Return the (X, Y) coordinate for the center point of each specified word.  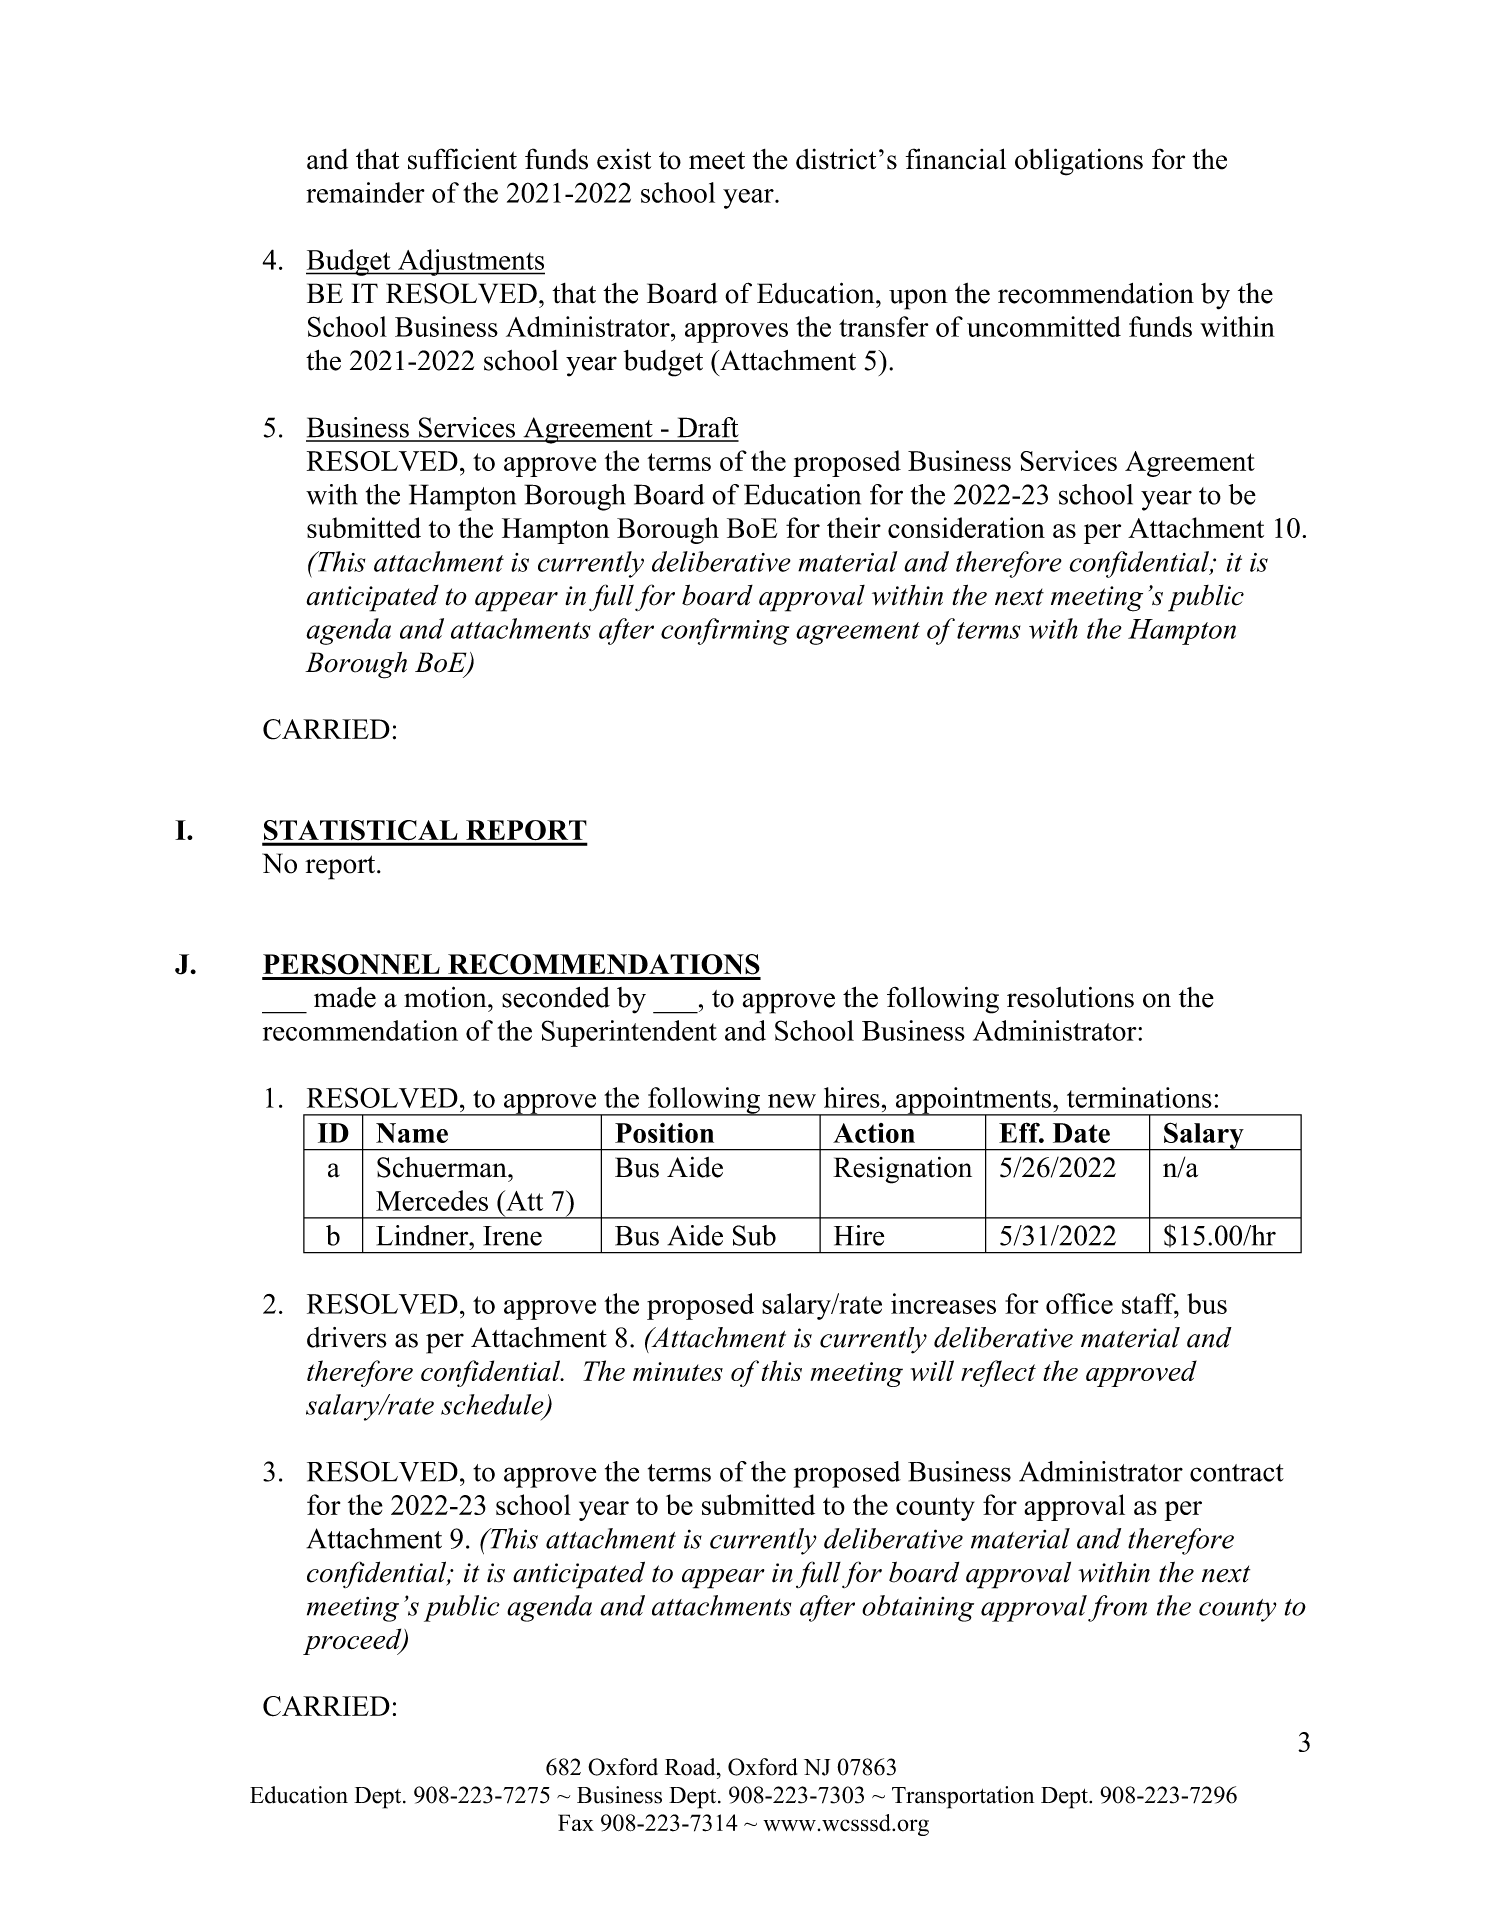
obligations (1079, 162)
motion (446, 997)
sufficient (462, 159)
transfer (883, 326)
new (792, 1101)
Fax (576, 1822)
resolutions (1070, 997)
